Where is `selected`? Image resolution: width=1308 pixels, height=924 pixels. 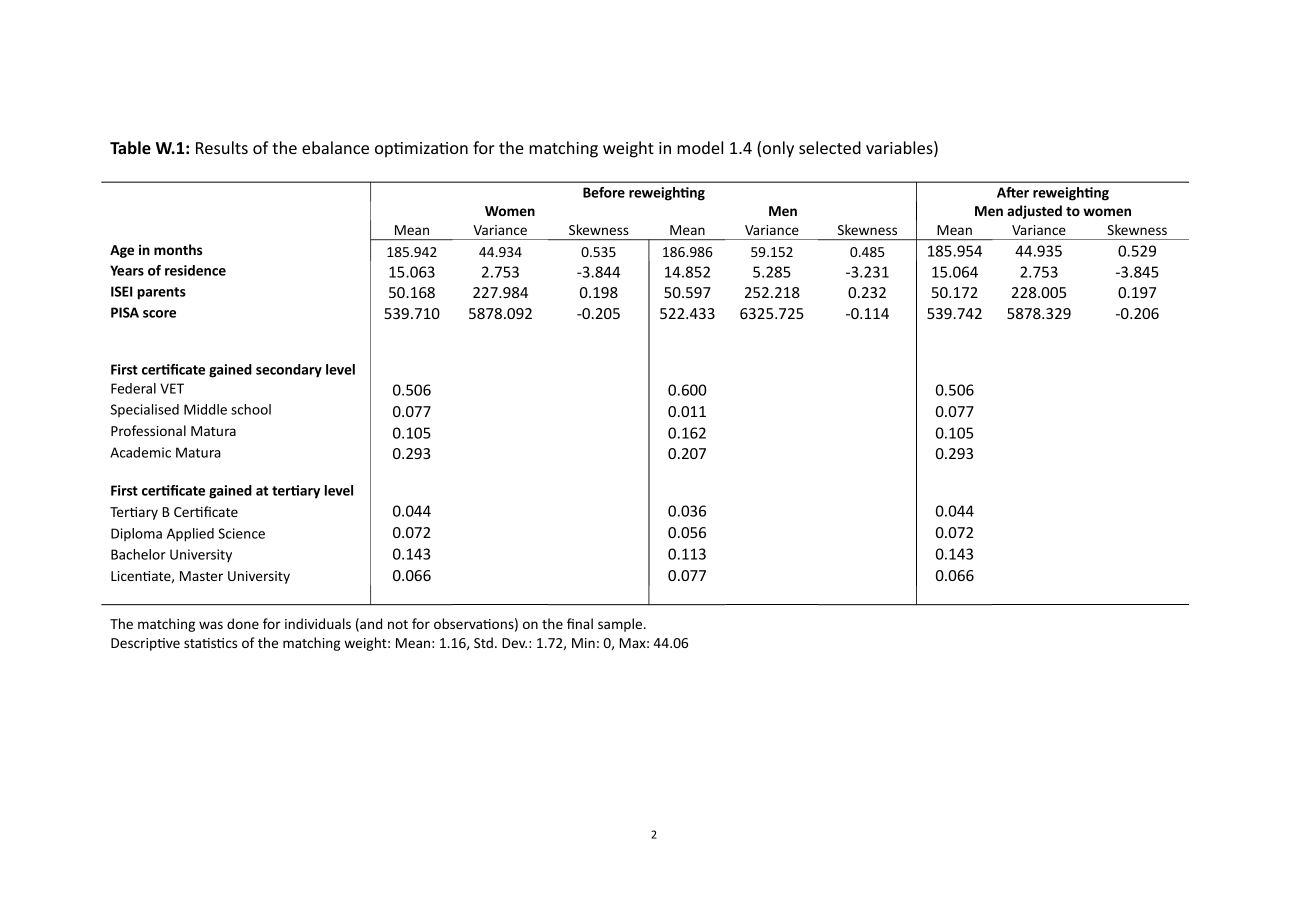 selected is located at coordinates (830, 147).
